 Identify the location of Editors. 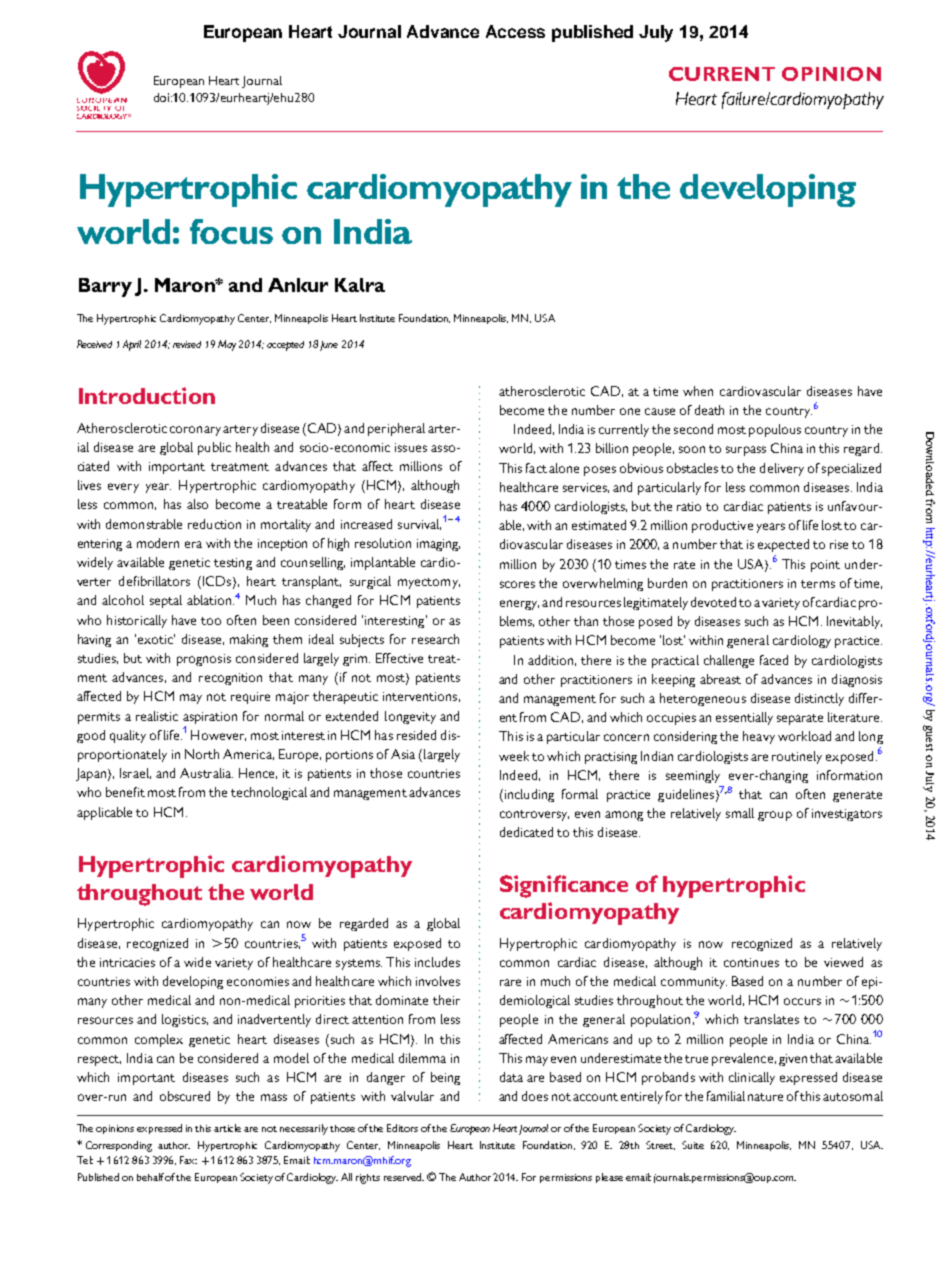
(402, 1128).
